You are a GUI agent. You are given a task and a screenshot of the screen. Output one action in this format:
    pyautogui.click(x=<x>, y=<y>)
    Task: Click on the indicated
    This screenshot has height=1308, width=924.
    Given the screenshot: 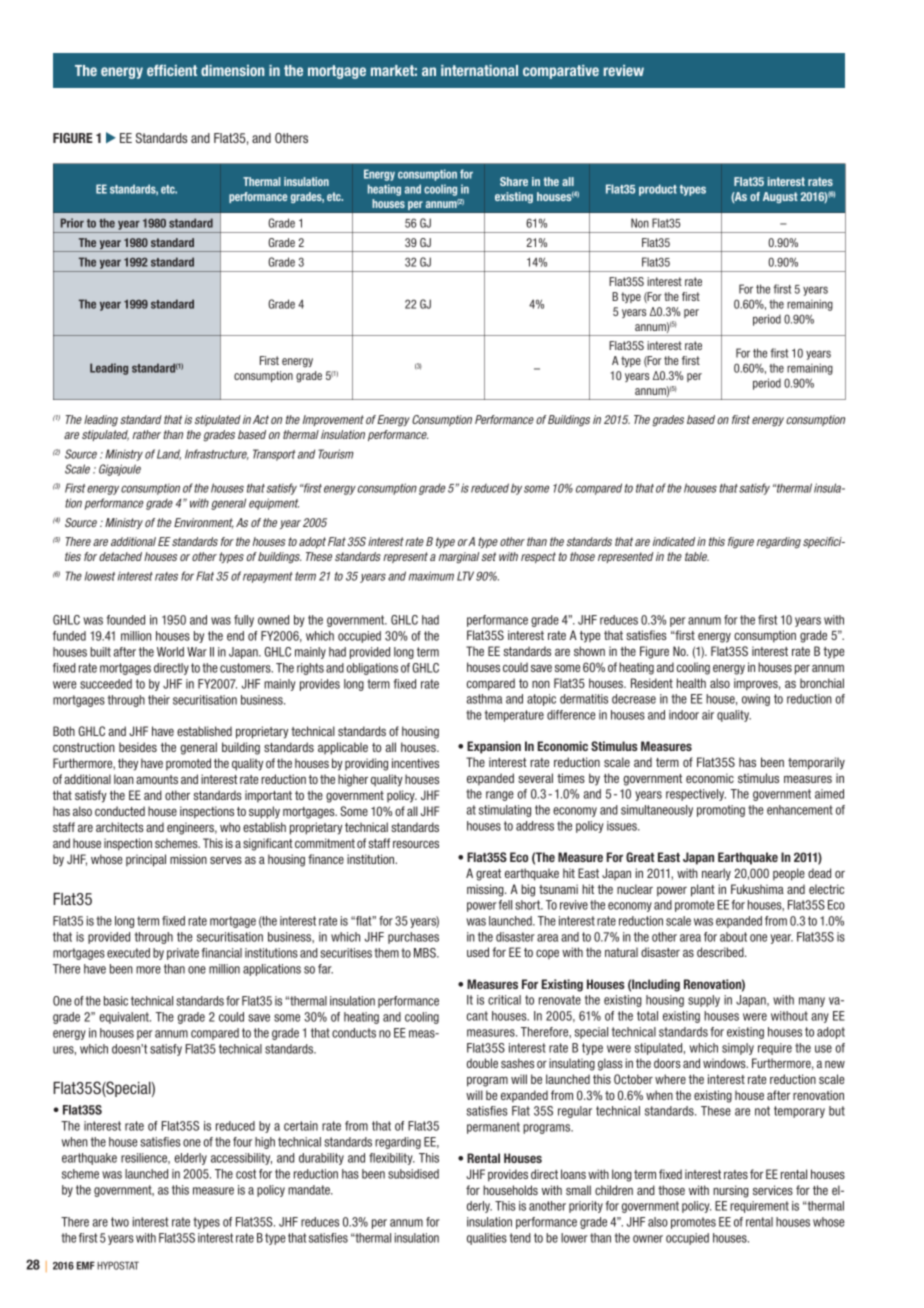 What is the action you would take?
    pyautogui.click(x=674, y=541)
